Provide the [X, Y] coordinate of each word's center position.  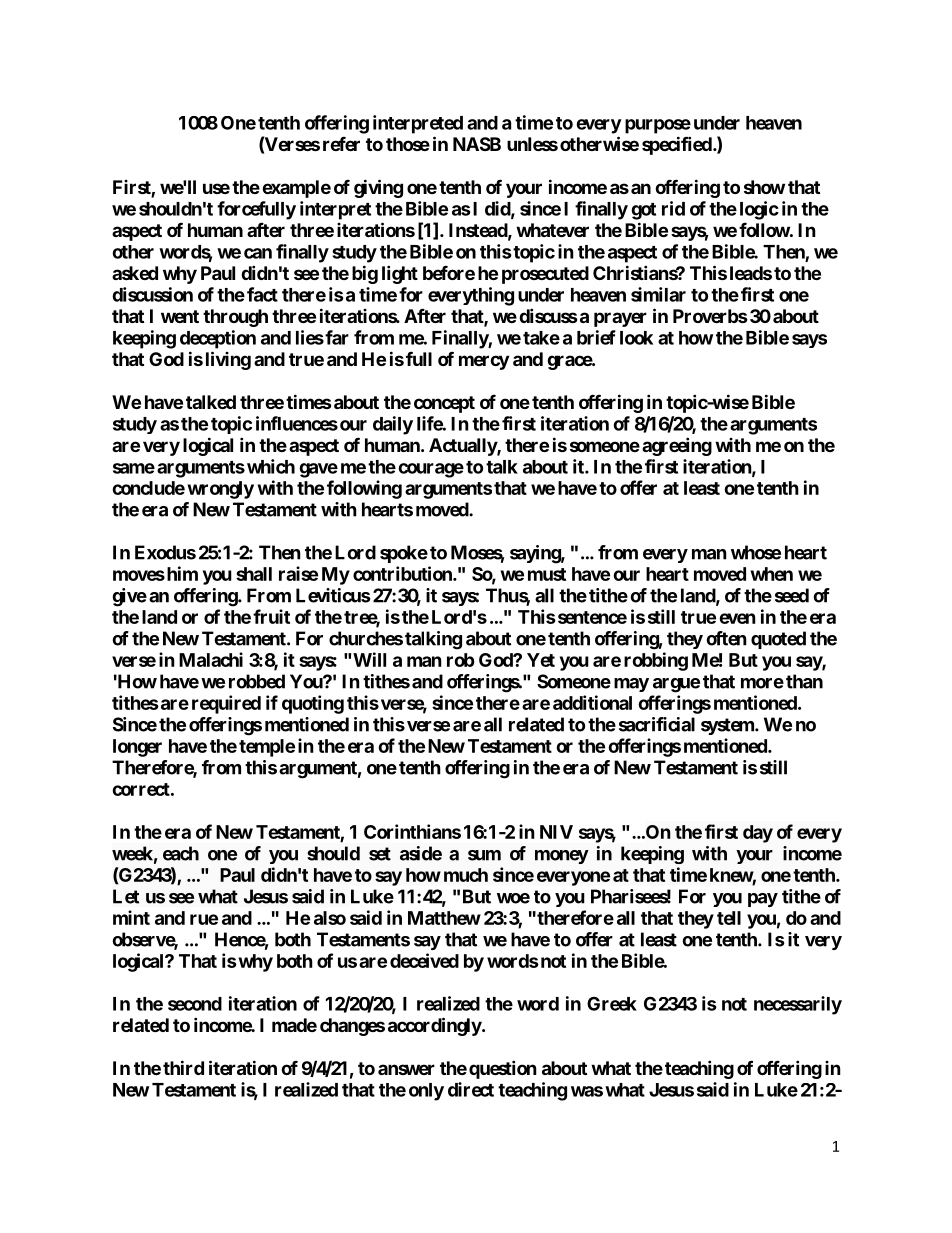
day [758, 834]
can [258, 253]
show [764, 187]
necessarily [798, 1005]
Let [126, 896]
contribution [403, 573]
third [183, 1067]
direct [471, 1089]
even [737, 618]
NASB [477, 144]
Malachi [211, 659]
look [636, 338]
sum [484, 855]
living [228, 360]
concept [444, 404]
